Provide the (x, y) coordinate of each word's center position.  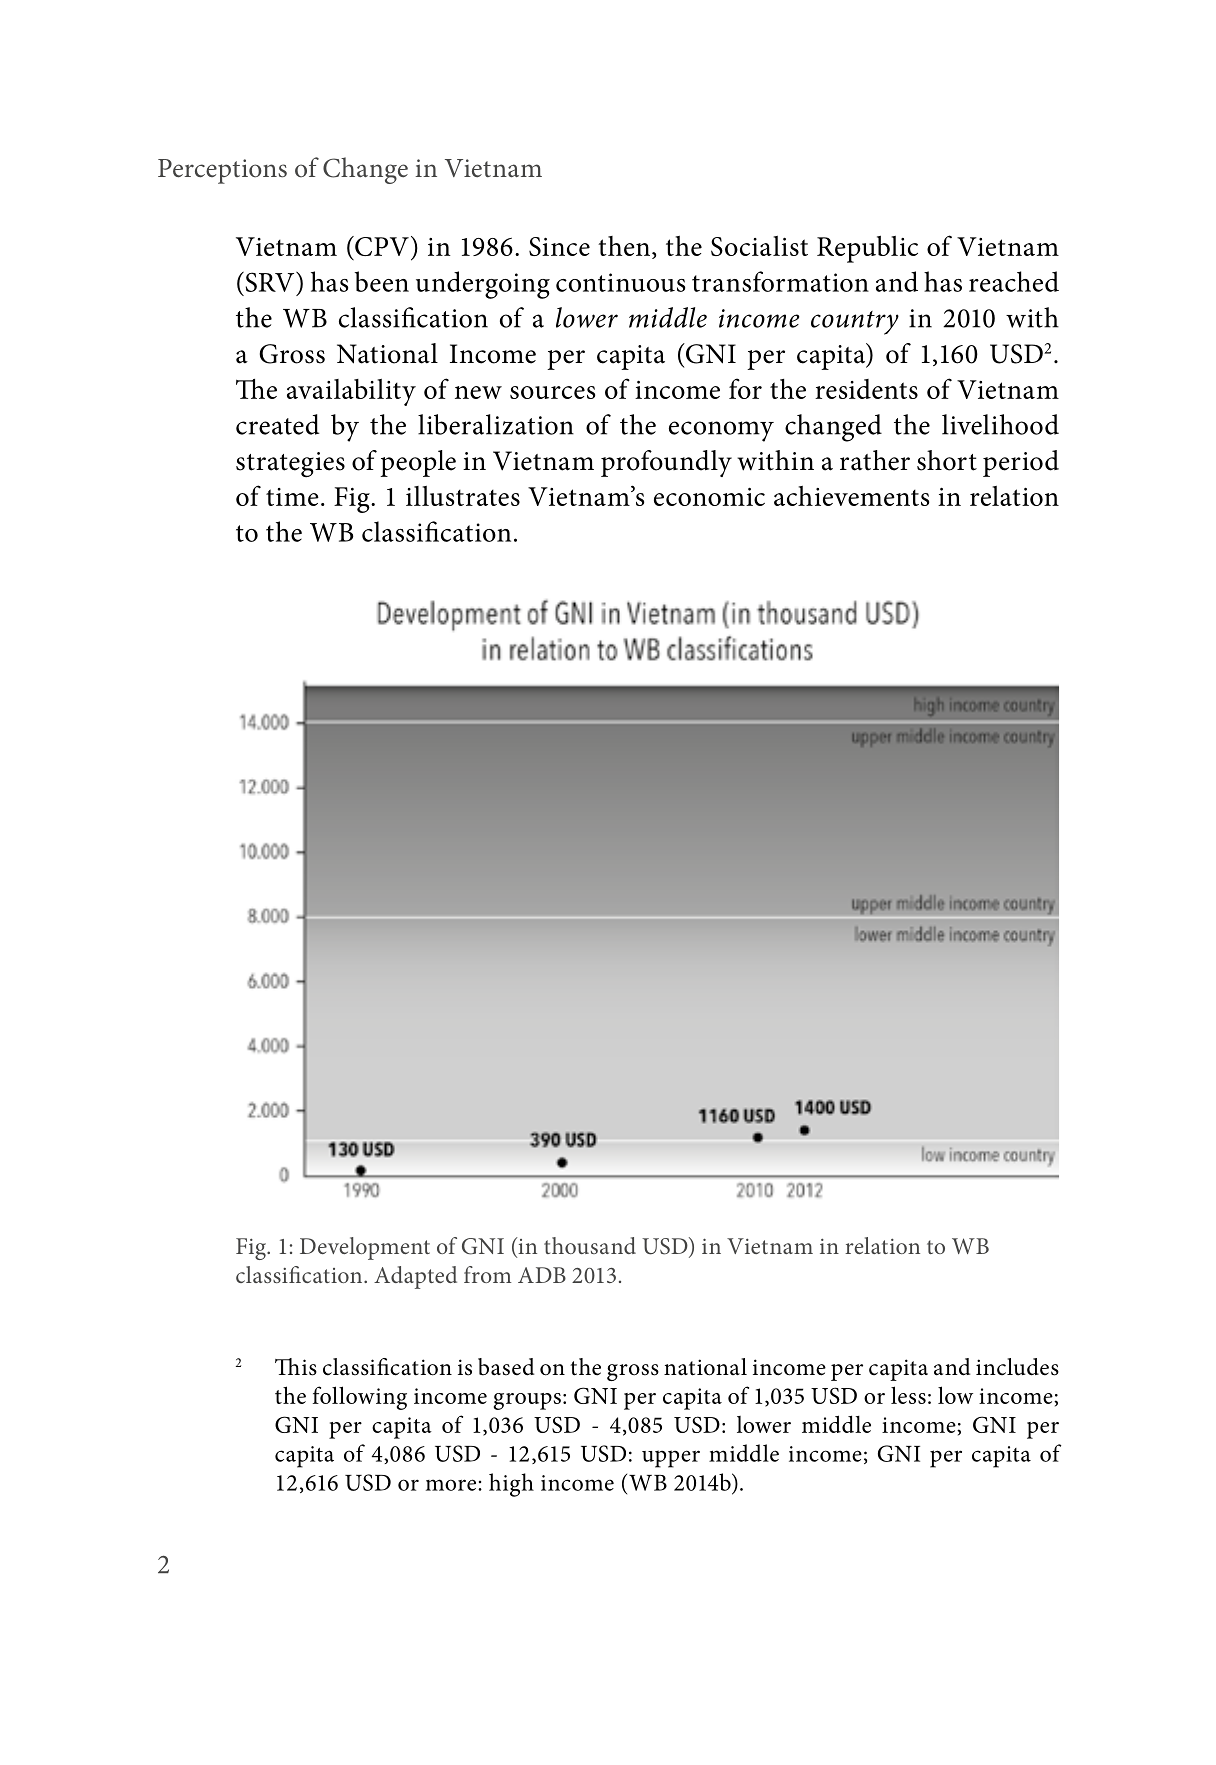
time (292, 497)
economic (709, 497)
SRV (268, 281)
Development (365, 1248)
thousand (590, 1245)
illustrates (463, 496)
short (947, 460)
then (624, 246)
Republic (867, 249)
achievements (851, 496)
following (360, 1398)
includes (1017, 1367)
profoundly (666, 463)
